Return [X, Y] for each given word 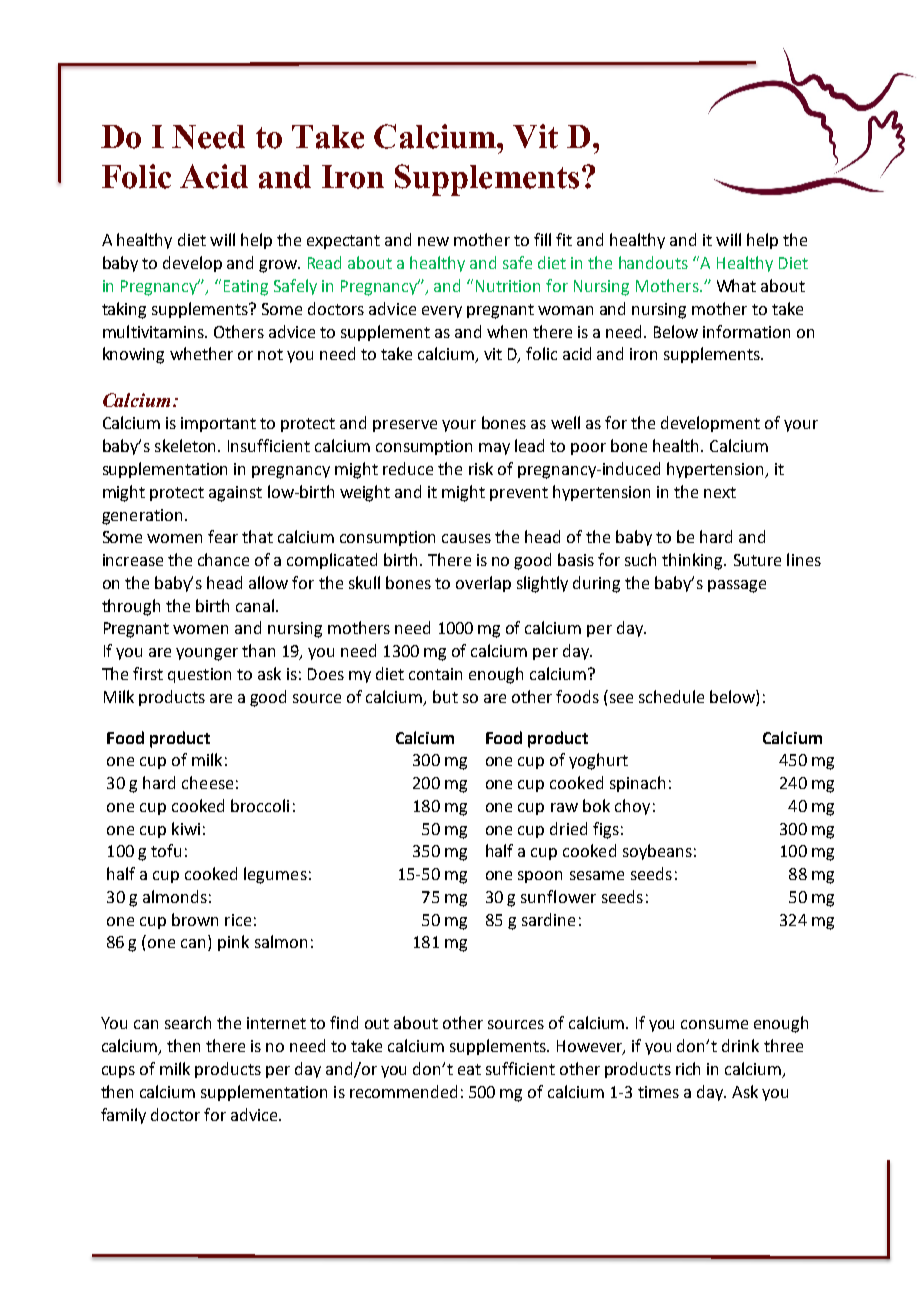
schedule [671, 696]
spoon [540, 877]
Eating [246, 288]
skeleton [187, 445]
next [720, 492]
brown [195, 919]
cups [118, 1072]
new [433, 241]
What [736, 285]
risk [481, 468]
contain [435, 674]
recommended [403, 1091]
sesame [597, 875]
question [199, 675]
